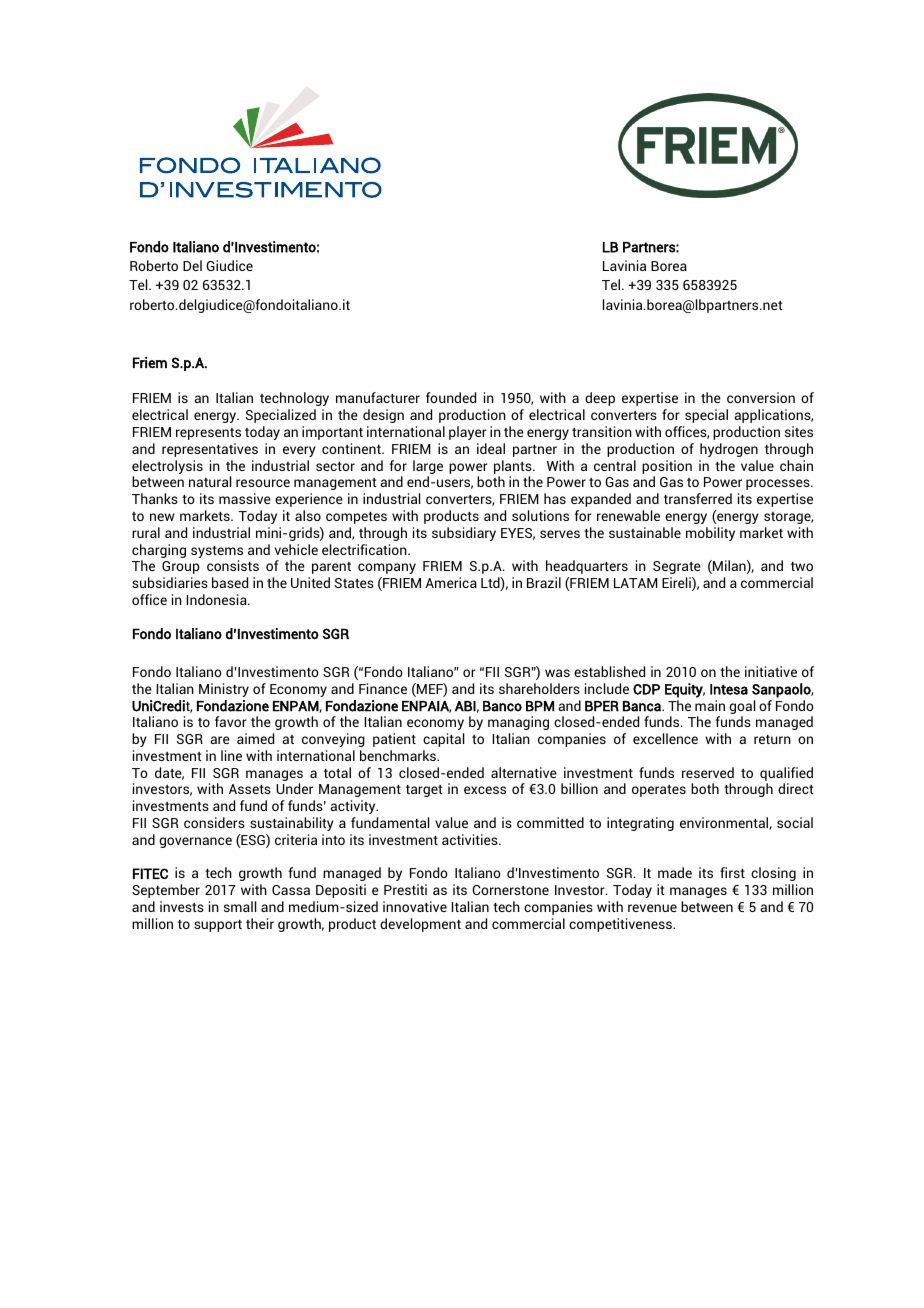  I want to click on return, so click(772, 739).
